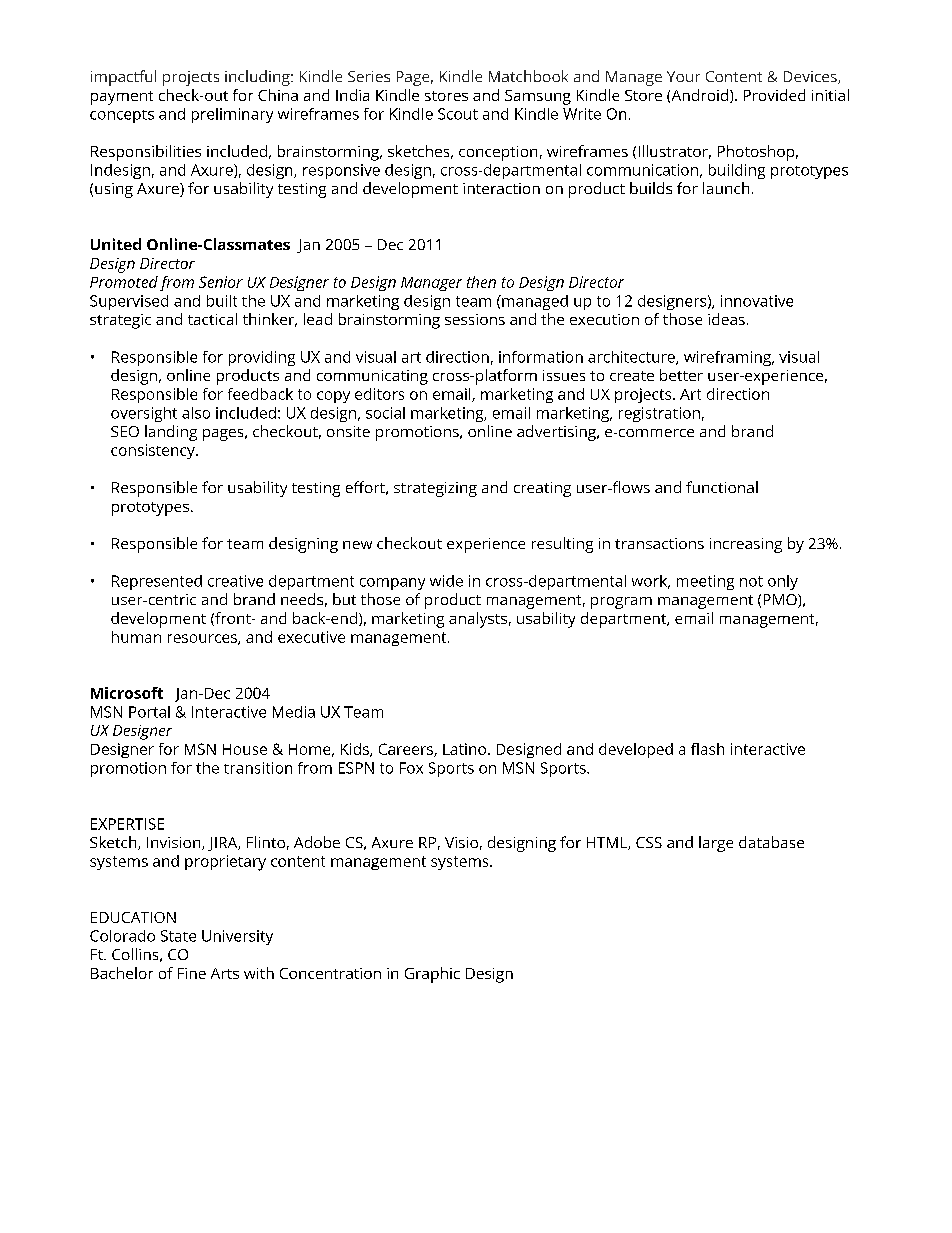 The image size is (952, 1233). Describe the element at coordinates (726, 319) in the page. I see `ideas` at that location.
